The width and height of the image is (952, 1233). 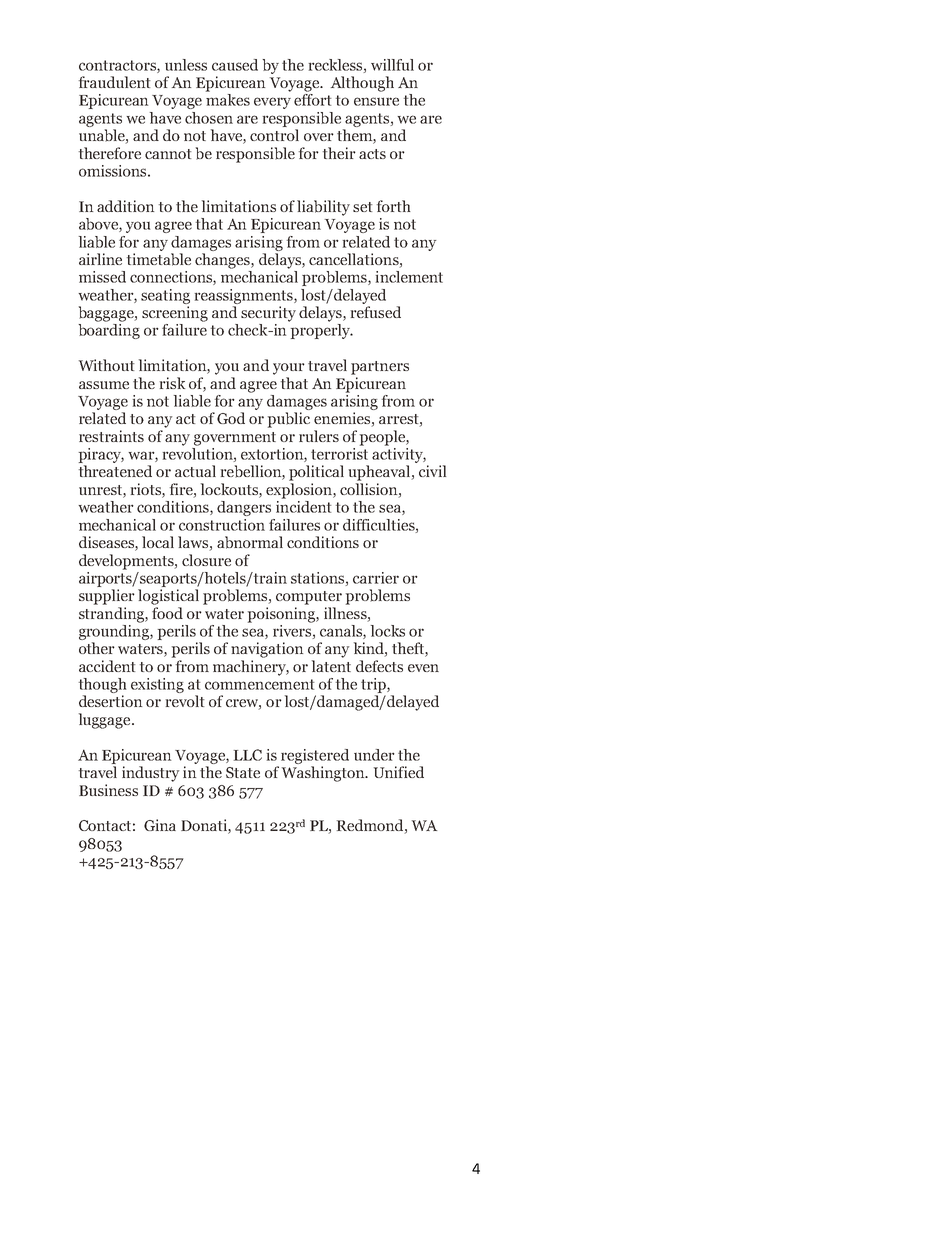 What do you see at coordinates (376, 312) in the image?
I see `refused` at bounding box center [376, 312].
